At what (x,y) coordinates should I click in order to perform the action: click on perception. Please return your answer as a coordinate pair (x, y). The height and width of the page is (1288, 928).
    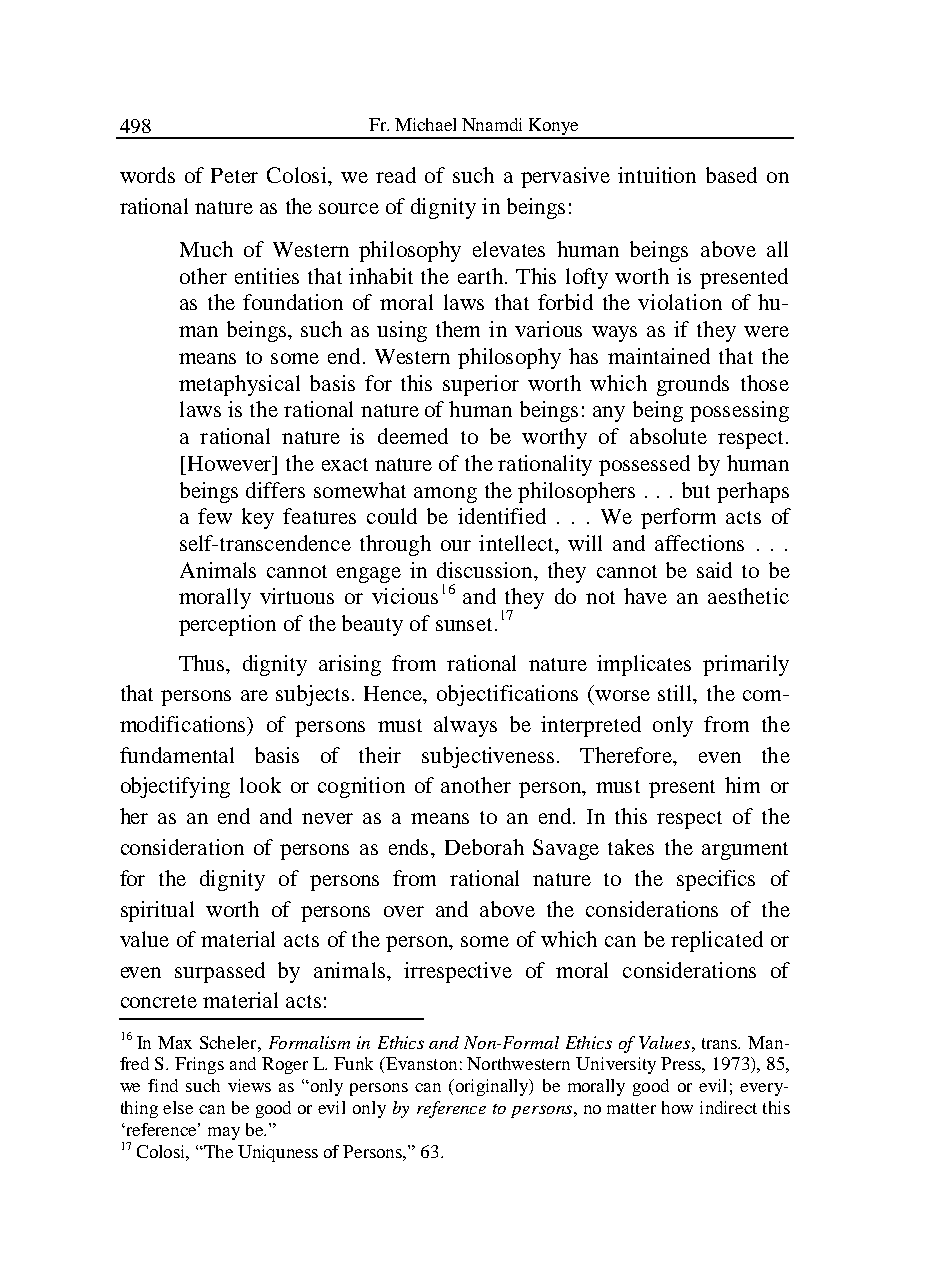
    Looking at the image, I should click on (227, 625).
